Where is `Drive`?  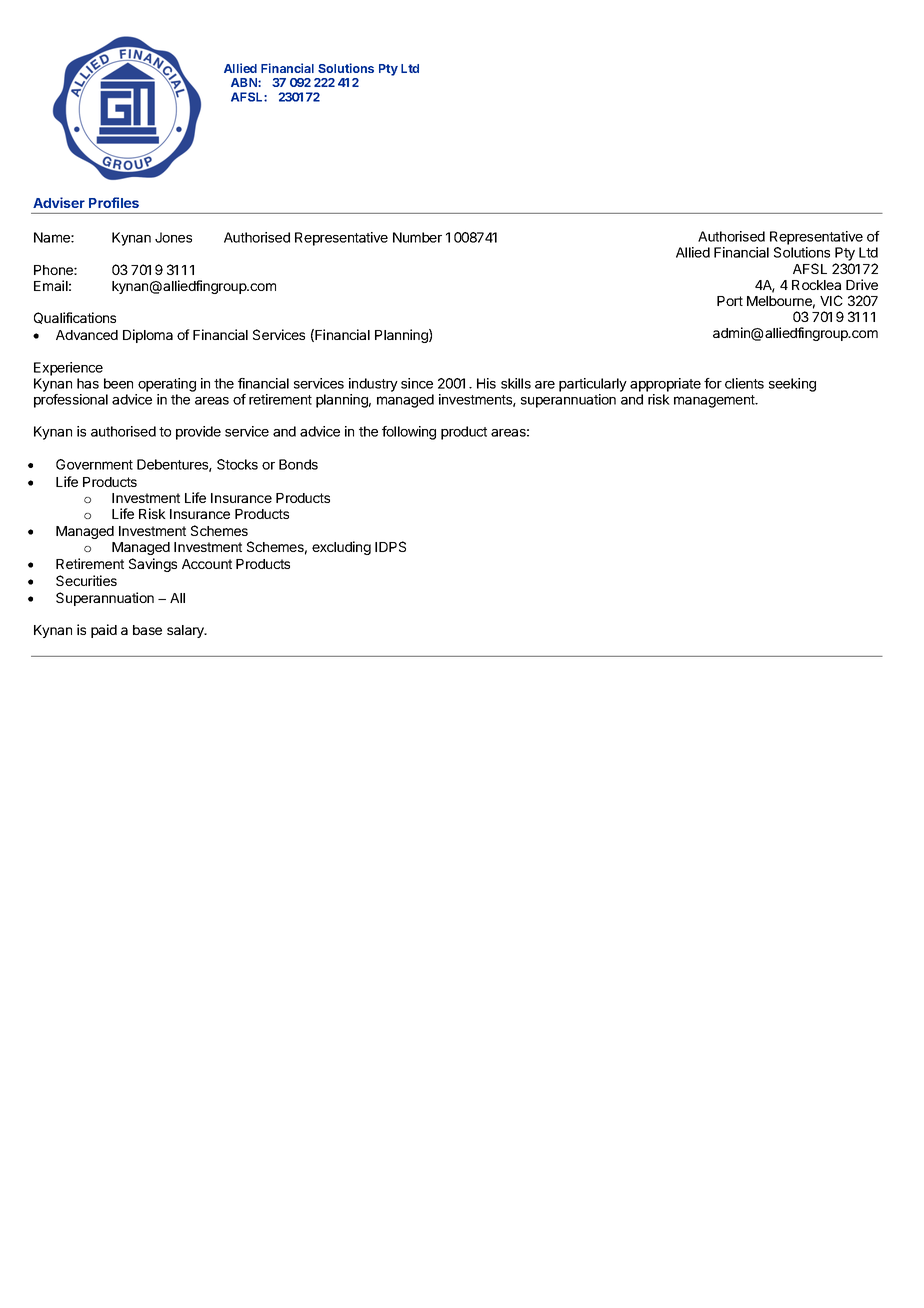 Drive is located at coordinates (862, 284).
